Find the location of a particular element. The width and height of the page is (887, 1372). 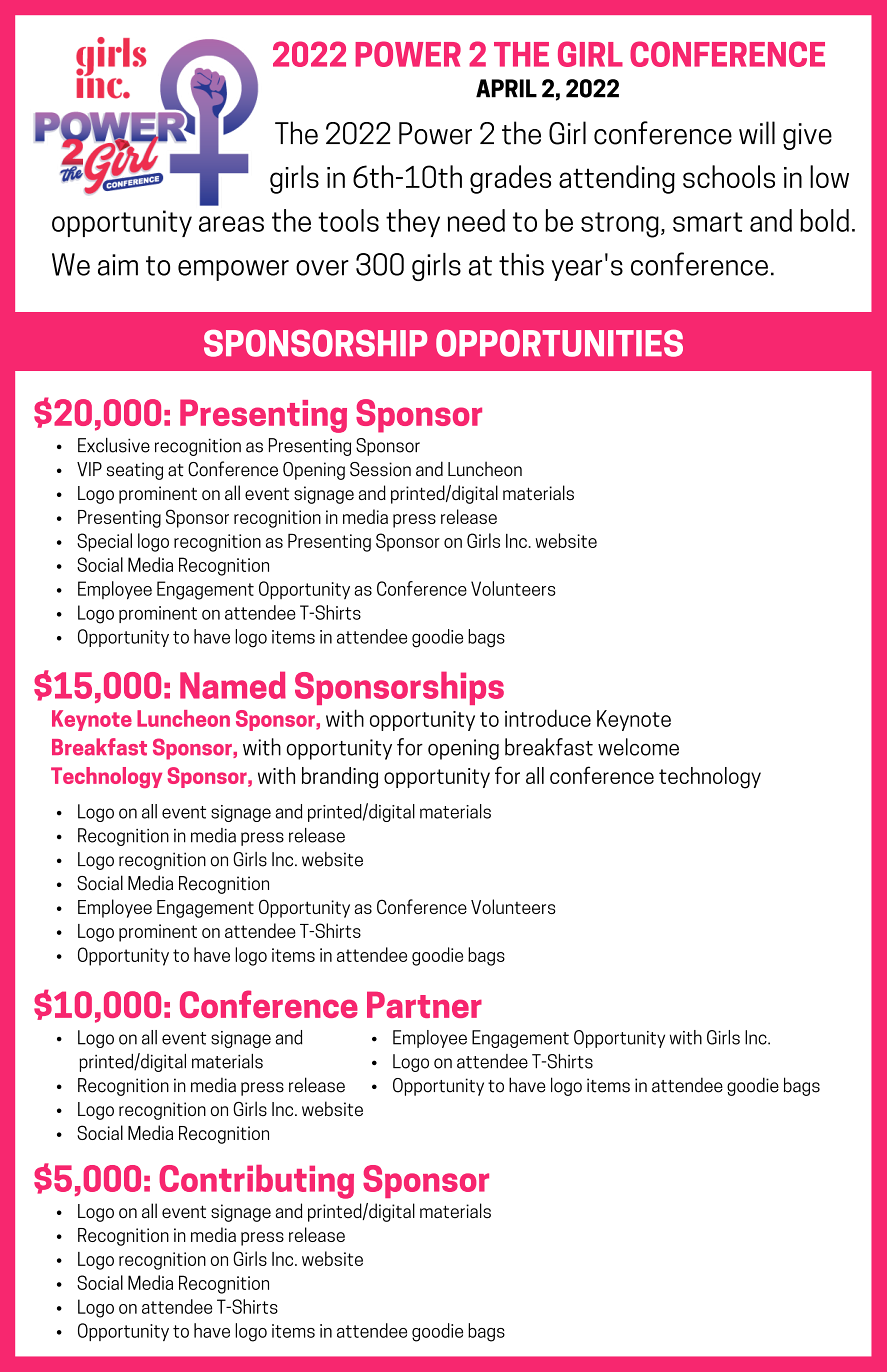

will is located at coordinates (757, 132).
